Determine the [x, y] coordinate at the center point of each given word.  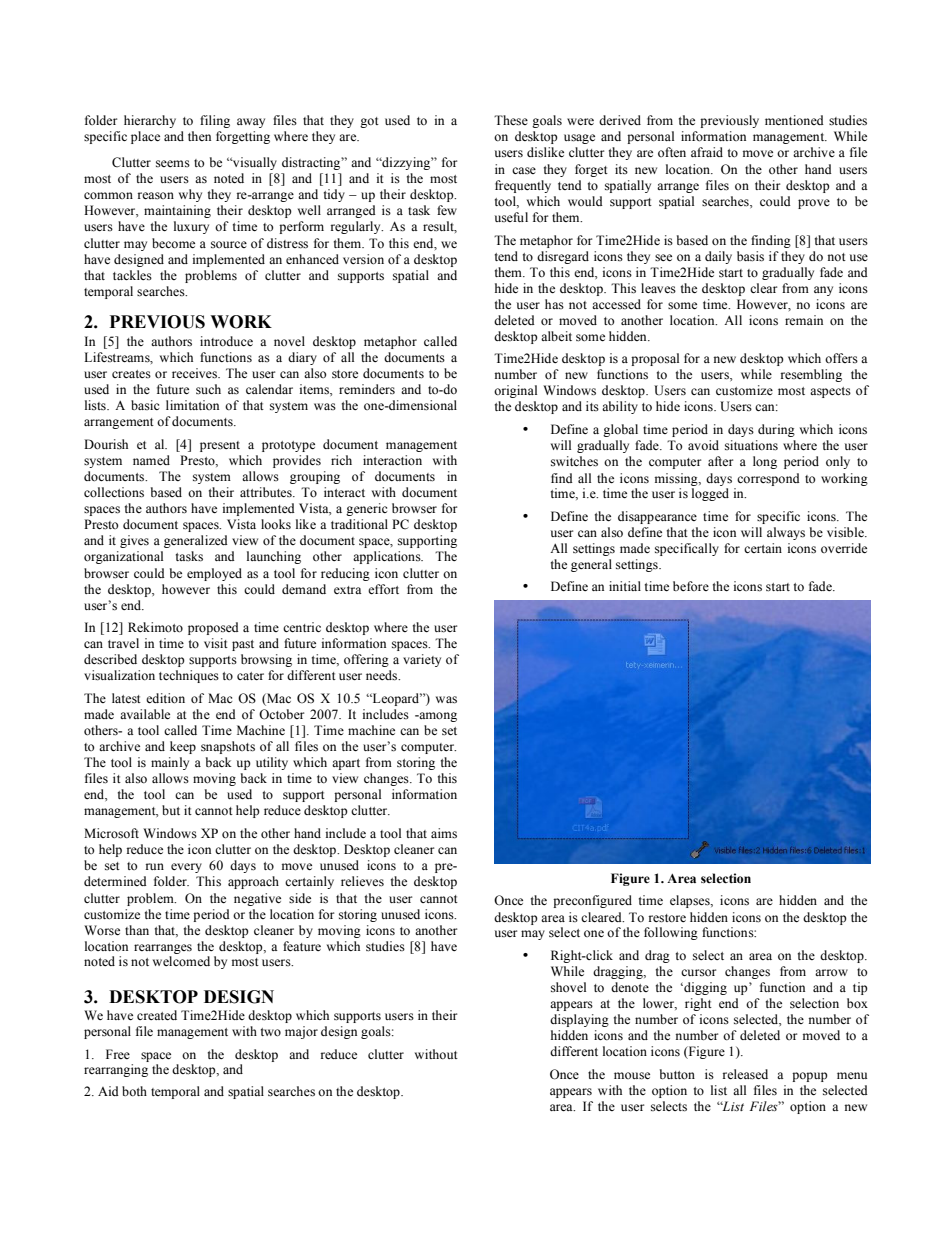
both [134, 1091]
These [511, 120]
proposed [213, 628]
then [199, 136]
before [691, 586]
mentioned [794, 120]
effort [383, 589]
